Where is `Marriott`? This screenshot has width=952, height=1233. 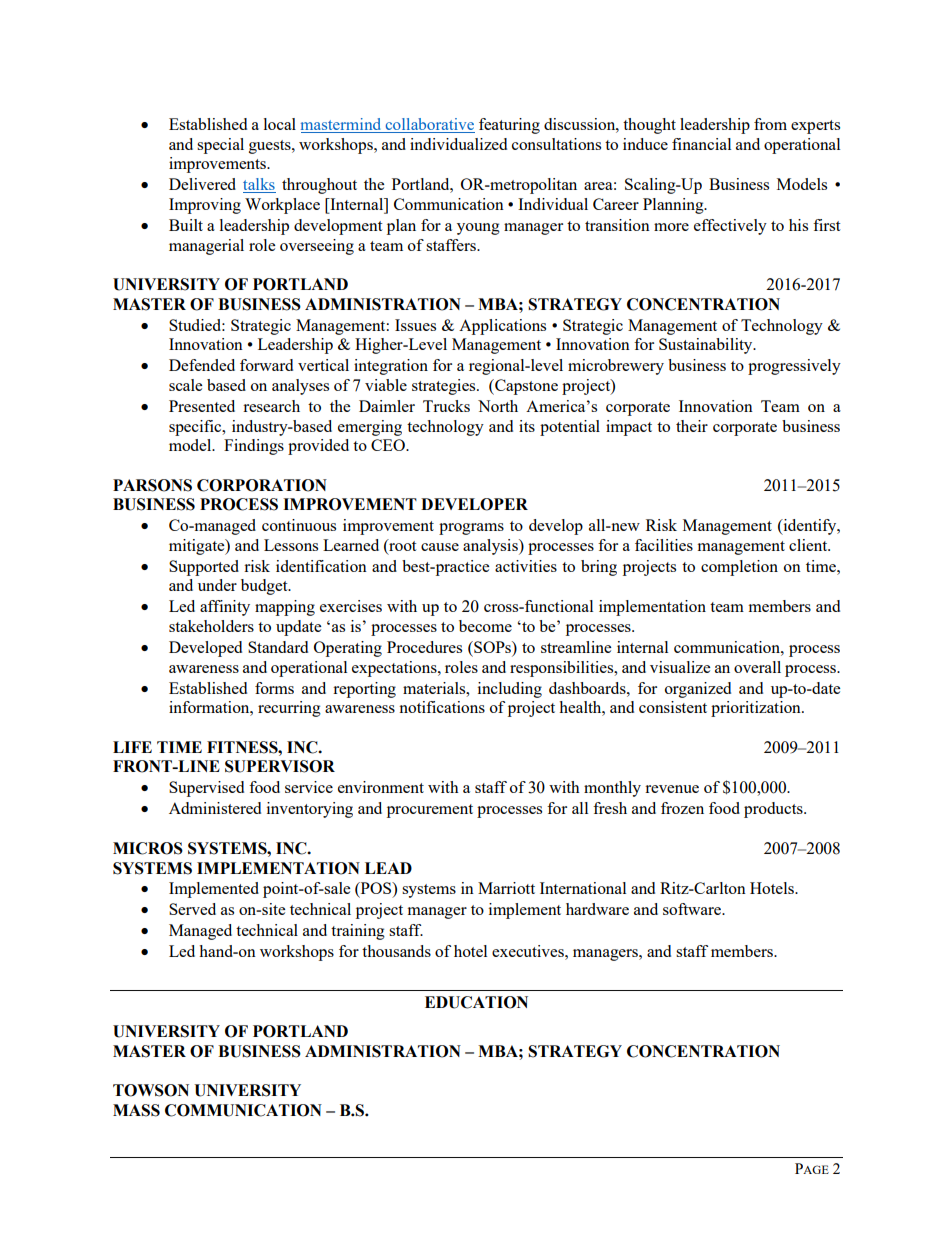
Marriott is located at coordinates (506, 888).
